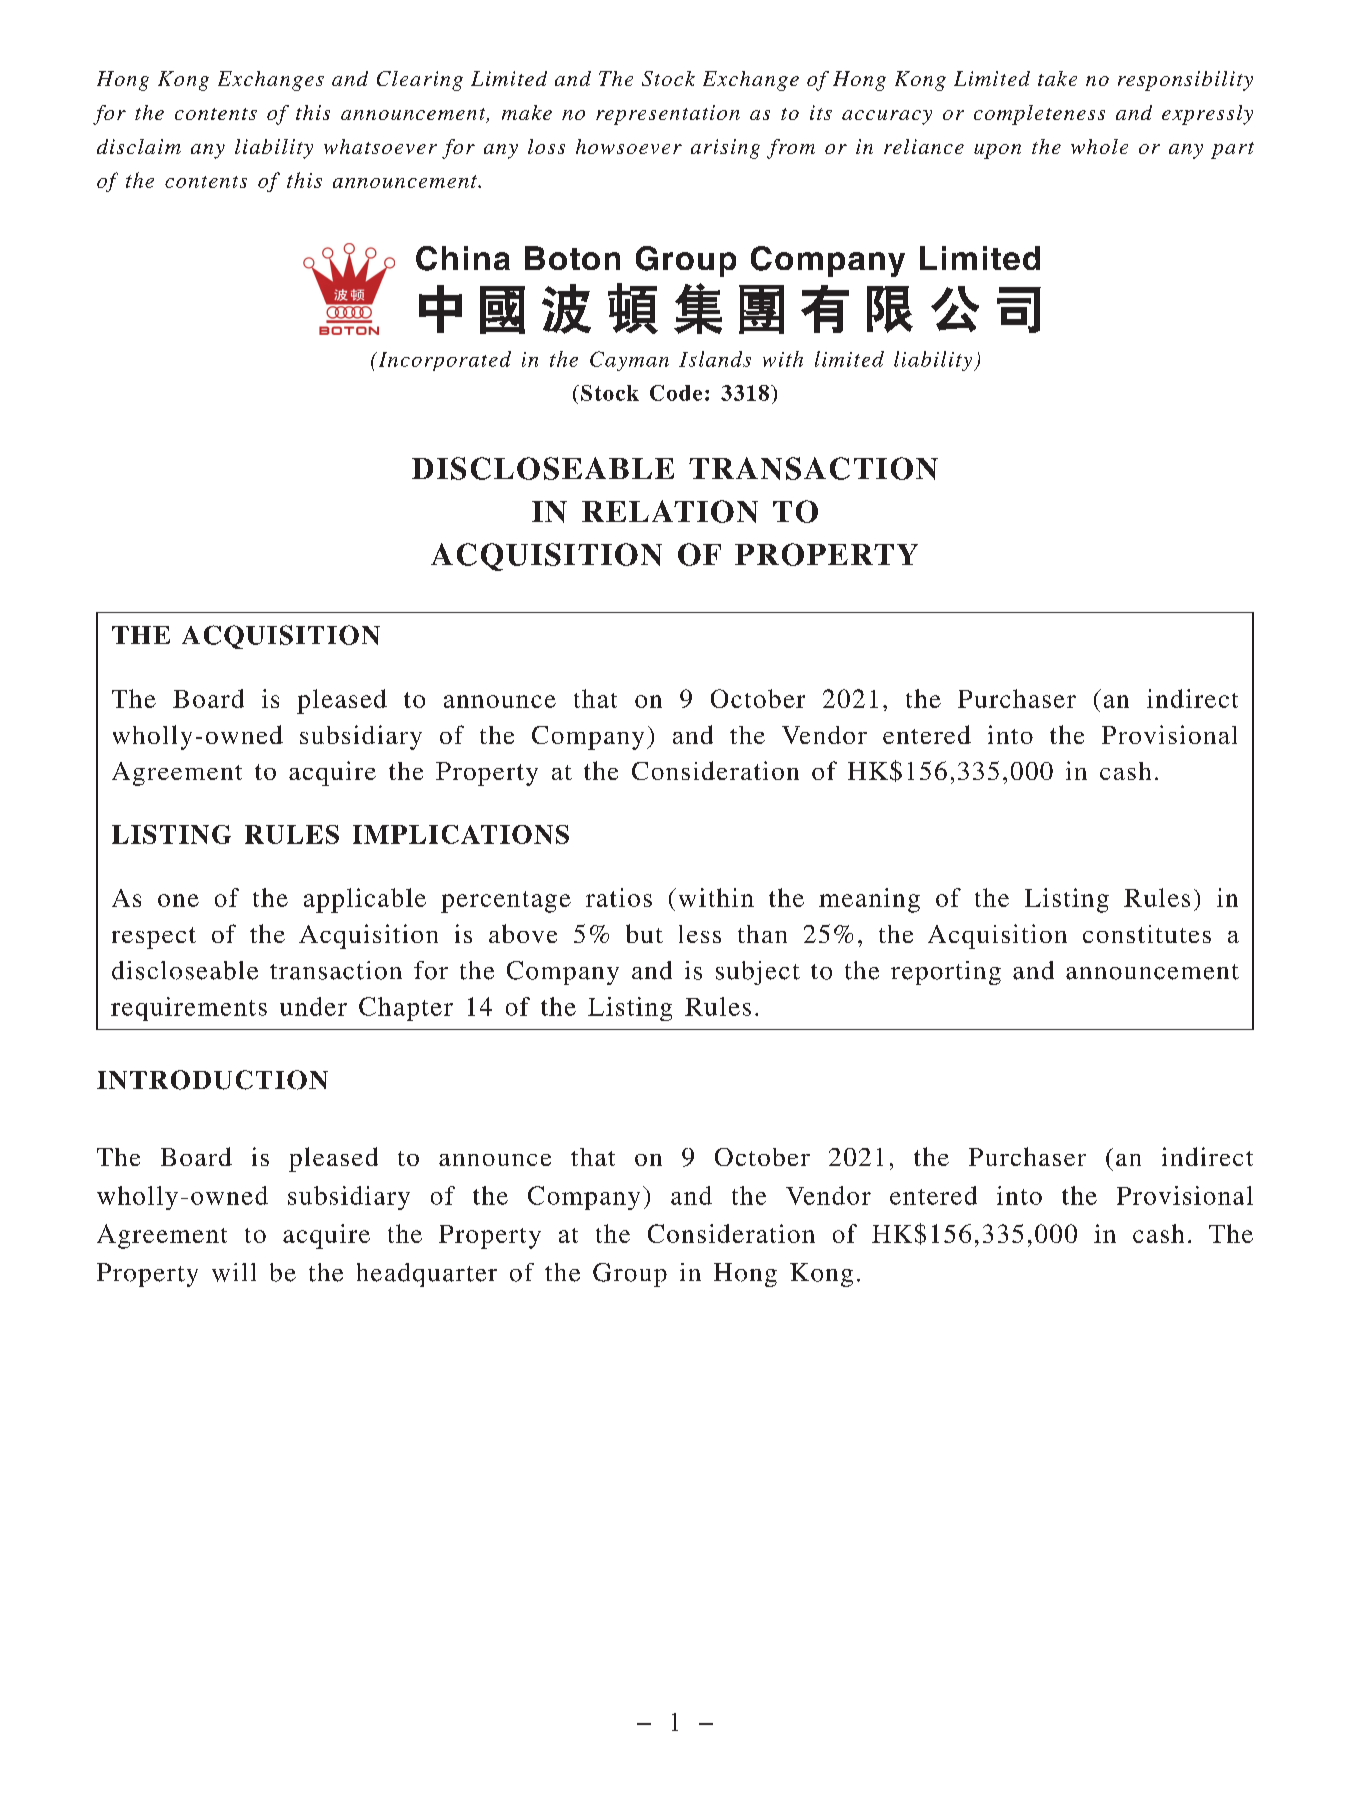 This screenshot has width=1350, height=1800. I want to click on whole, so click(1099, 146).
